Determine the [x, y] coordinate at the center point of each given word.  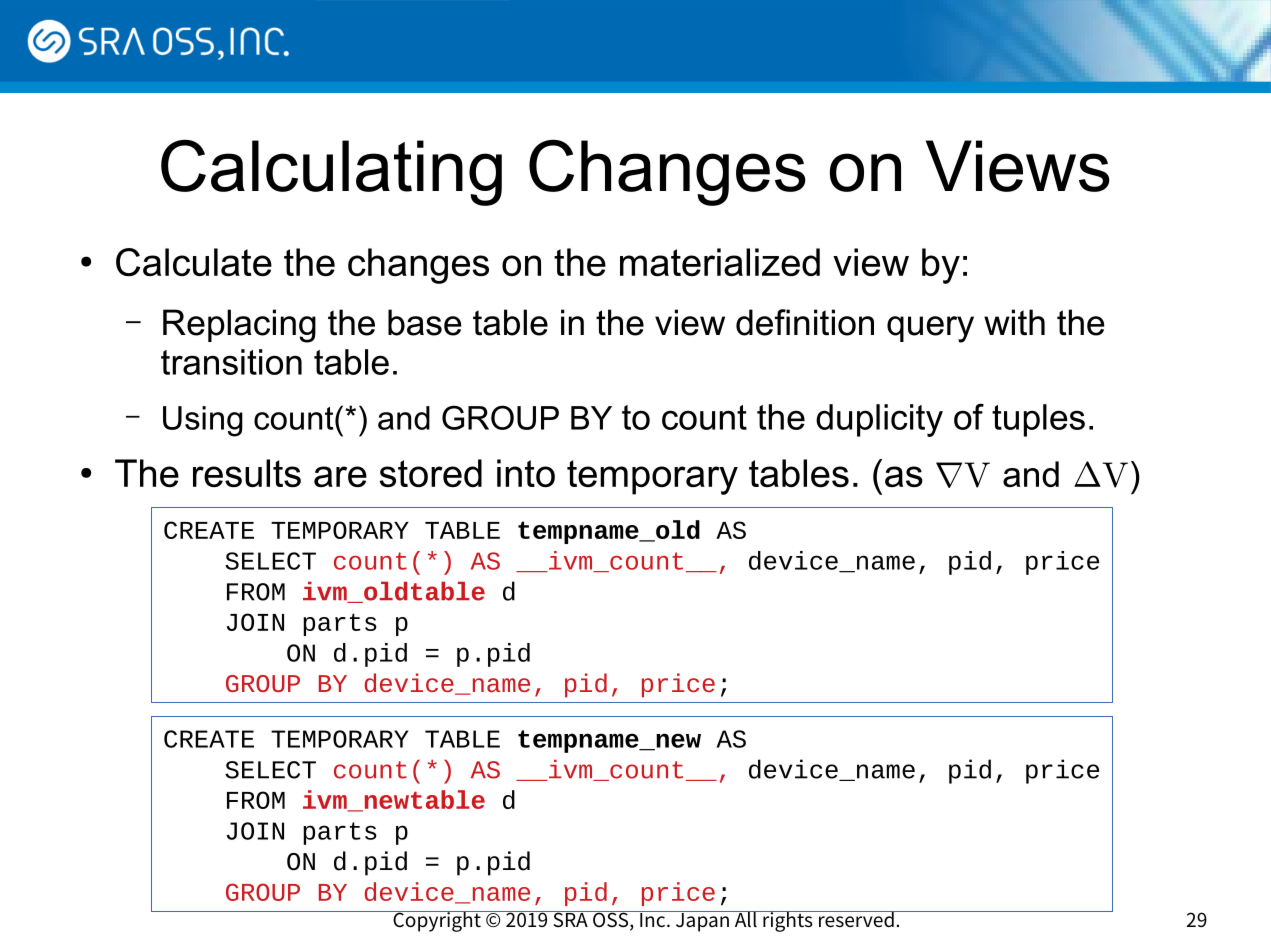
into [526, 473]
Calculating [331, 172]
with [1014, 322]
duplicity [879, 420]
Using [203, 421]
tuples [1038, 420]
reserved [856, 919]
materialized [720, 262]
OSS [610, 919]
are [340, 476]
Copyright [437, 921]
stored [431, 473]
